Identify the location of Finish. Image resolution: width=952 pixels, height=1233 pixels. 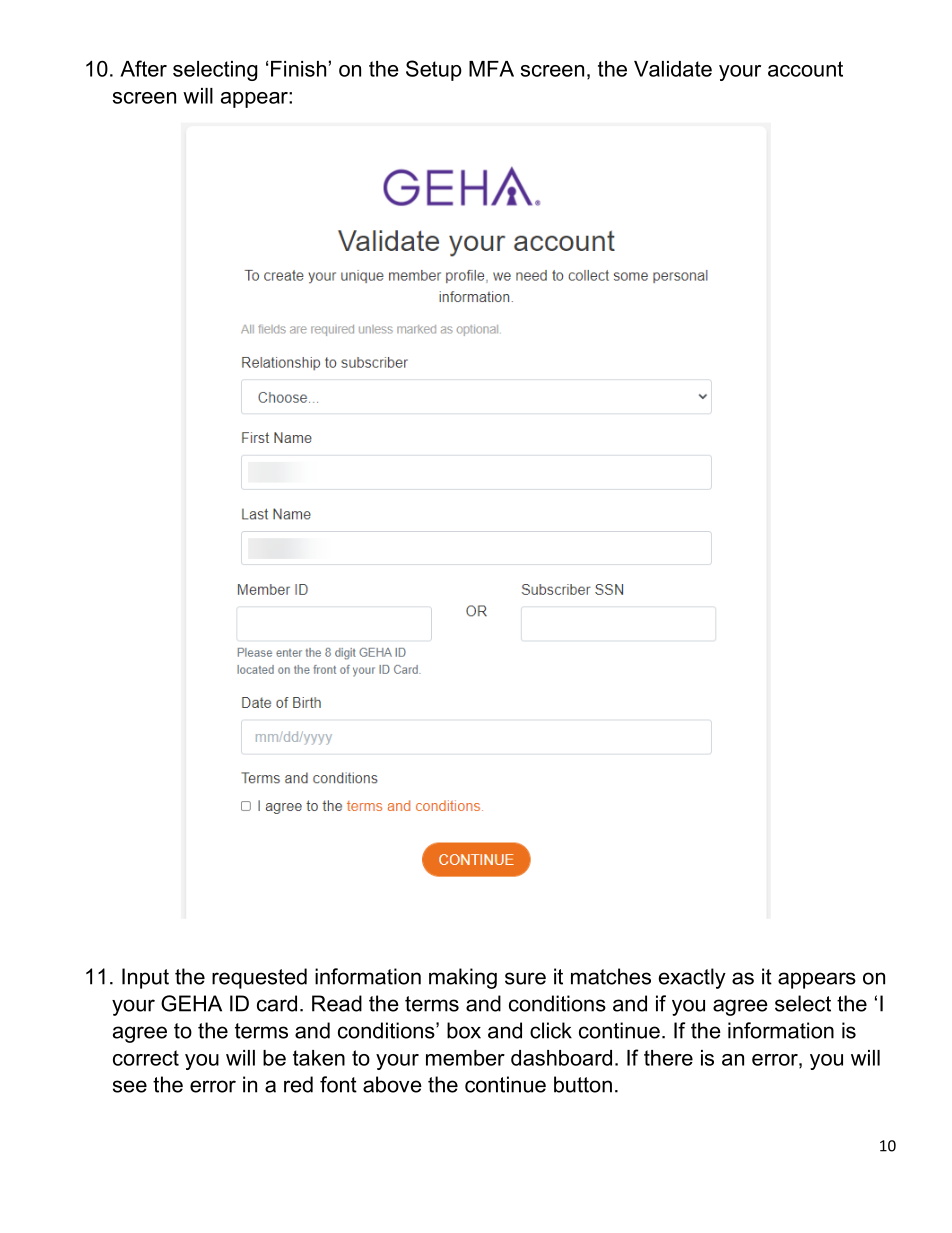
(298, 69).
